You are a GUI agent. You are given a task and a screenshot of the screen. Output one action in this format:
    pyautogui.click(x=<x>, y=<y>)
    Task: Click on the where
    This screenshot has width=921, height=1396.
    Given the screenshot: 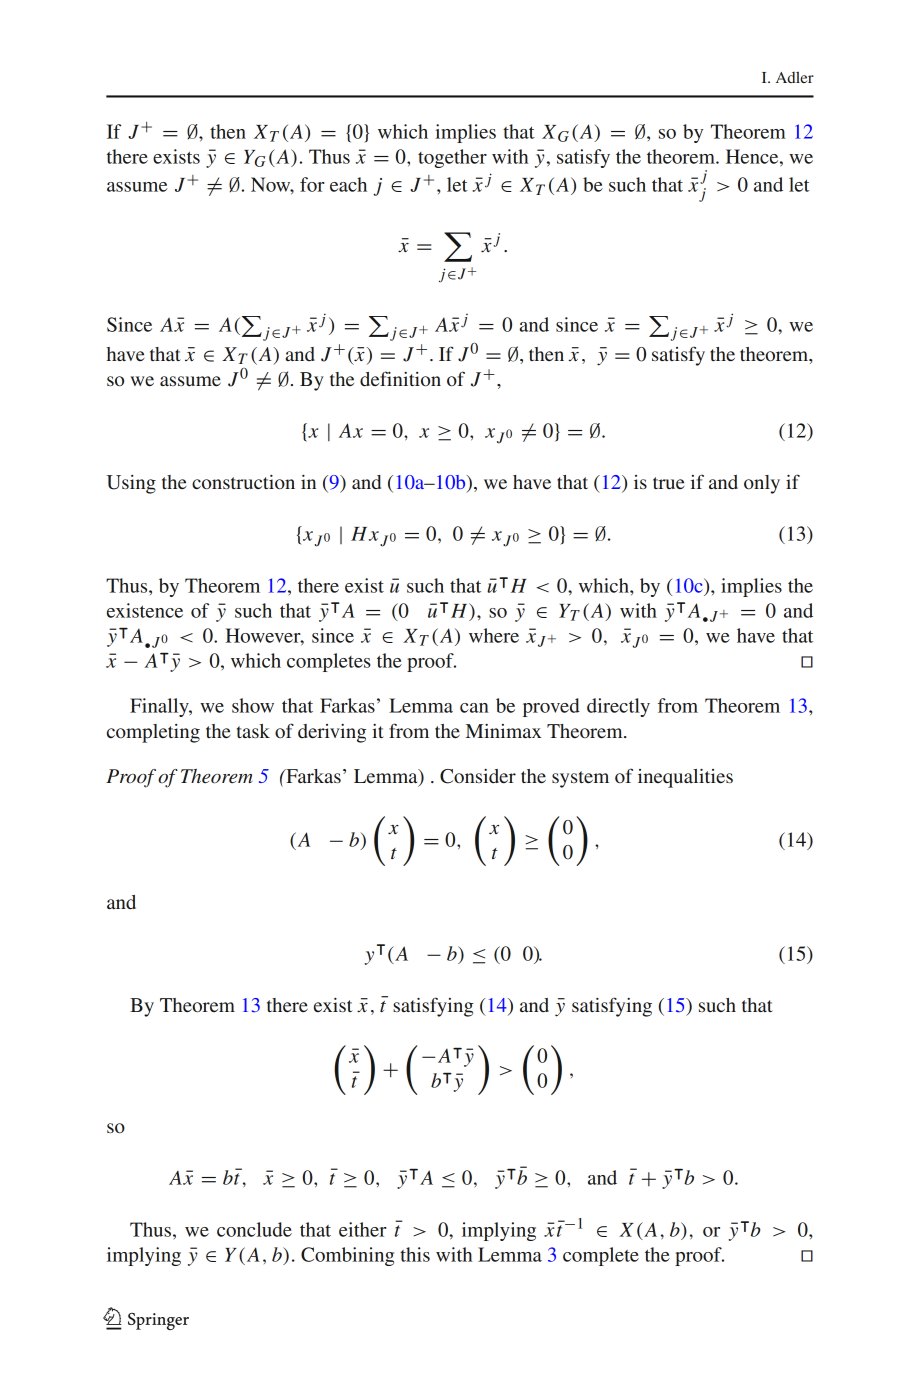 What is the action you would take?
    pyautogui.click(x=494, y=635)
